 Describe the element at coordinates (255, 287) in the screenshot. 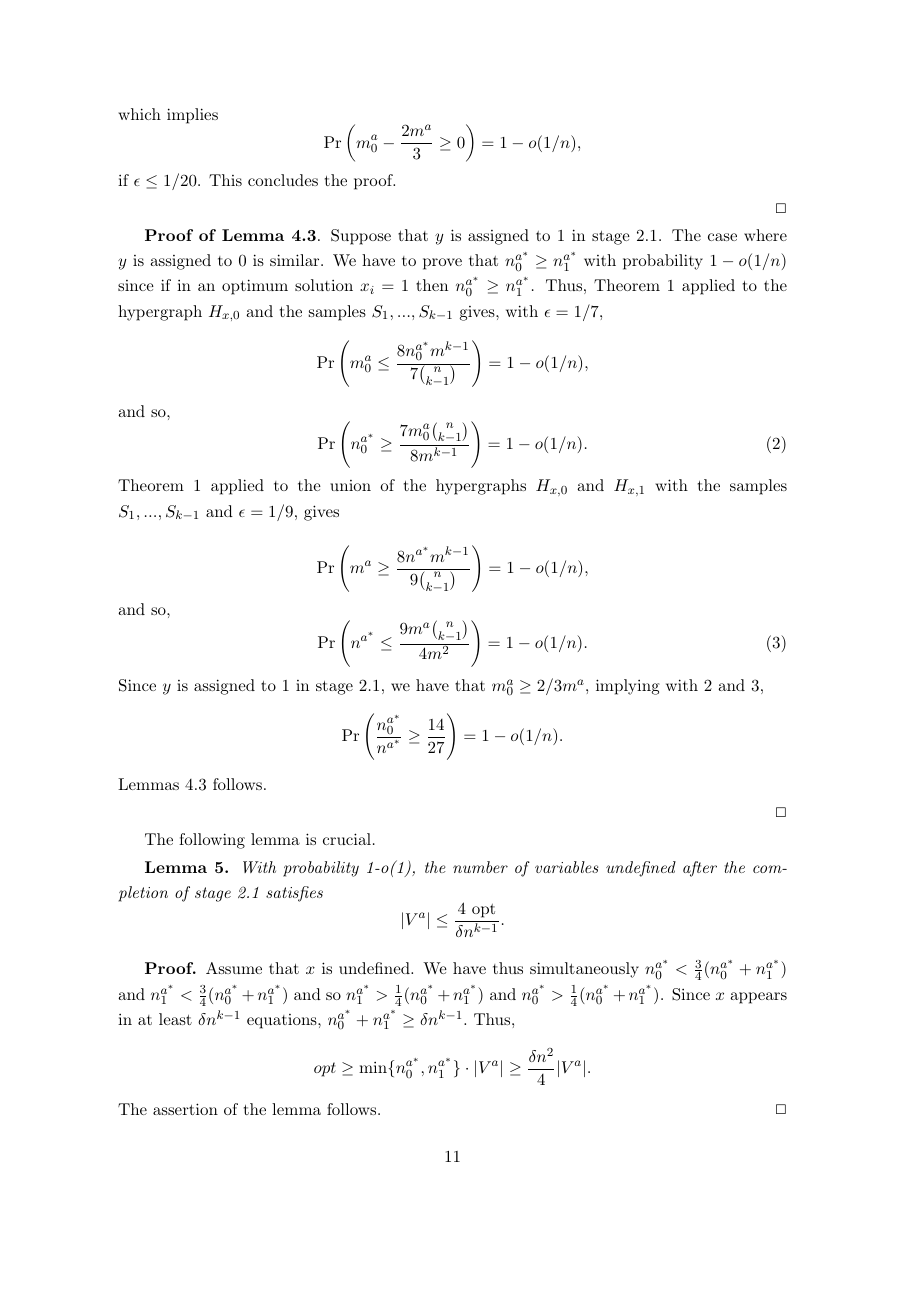

I see `optimum` at that location.
